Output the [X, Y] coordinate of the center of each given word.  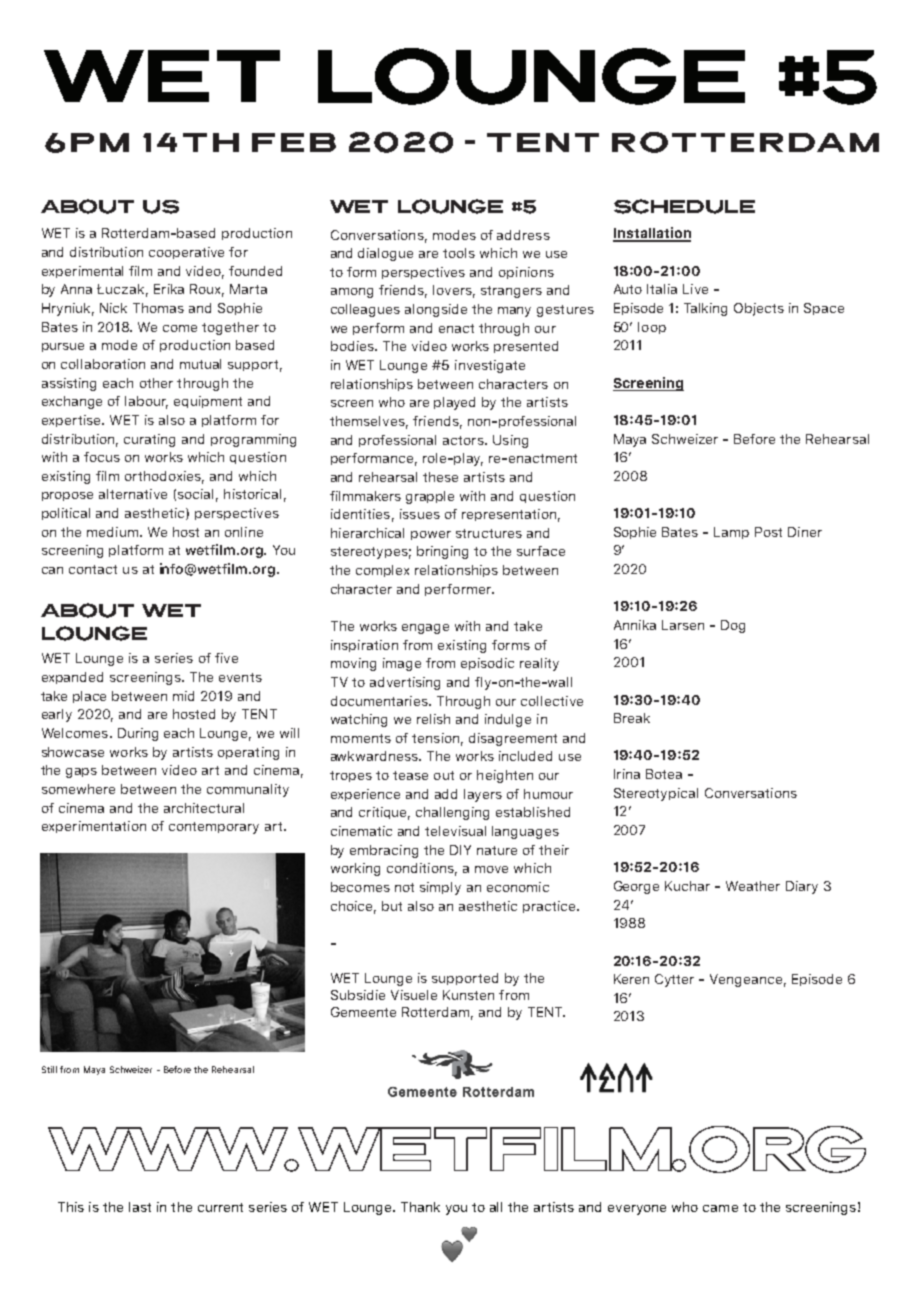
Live [695, 289]
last [140, 1207]
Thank [420, 1207]
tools [459, 253]
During [138, 734]
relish [433, 719]
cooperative [186, 253]
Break [632, 718]
